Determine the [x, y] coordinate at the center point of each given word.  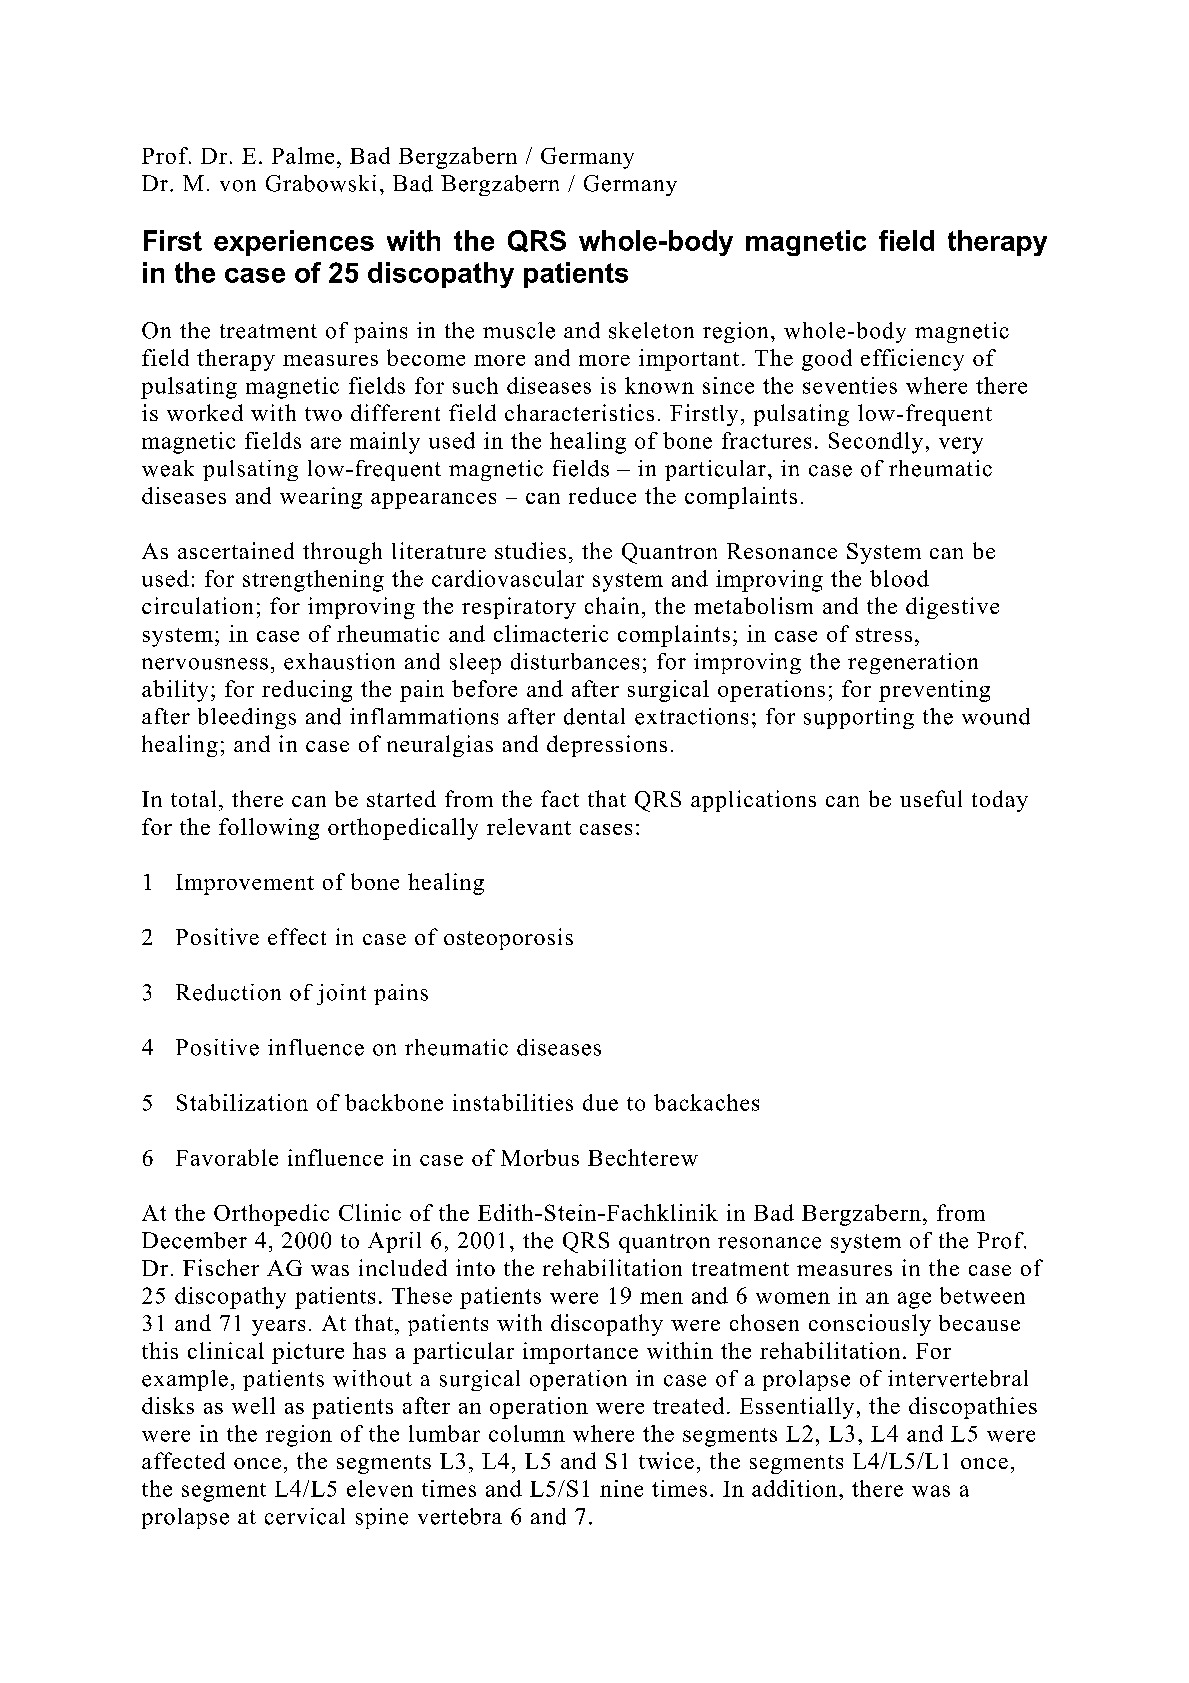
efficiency [912, 360]
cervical [305, 1516]
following [269, 829]
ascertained [236, 550]
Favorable [227, 1157]
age [914, 1300]
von [238, 186]
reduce [602, 495]
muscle [519, 330]
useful [931, 798]
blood [899, 578]
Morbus [540, 1157]
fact [560, 798]
